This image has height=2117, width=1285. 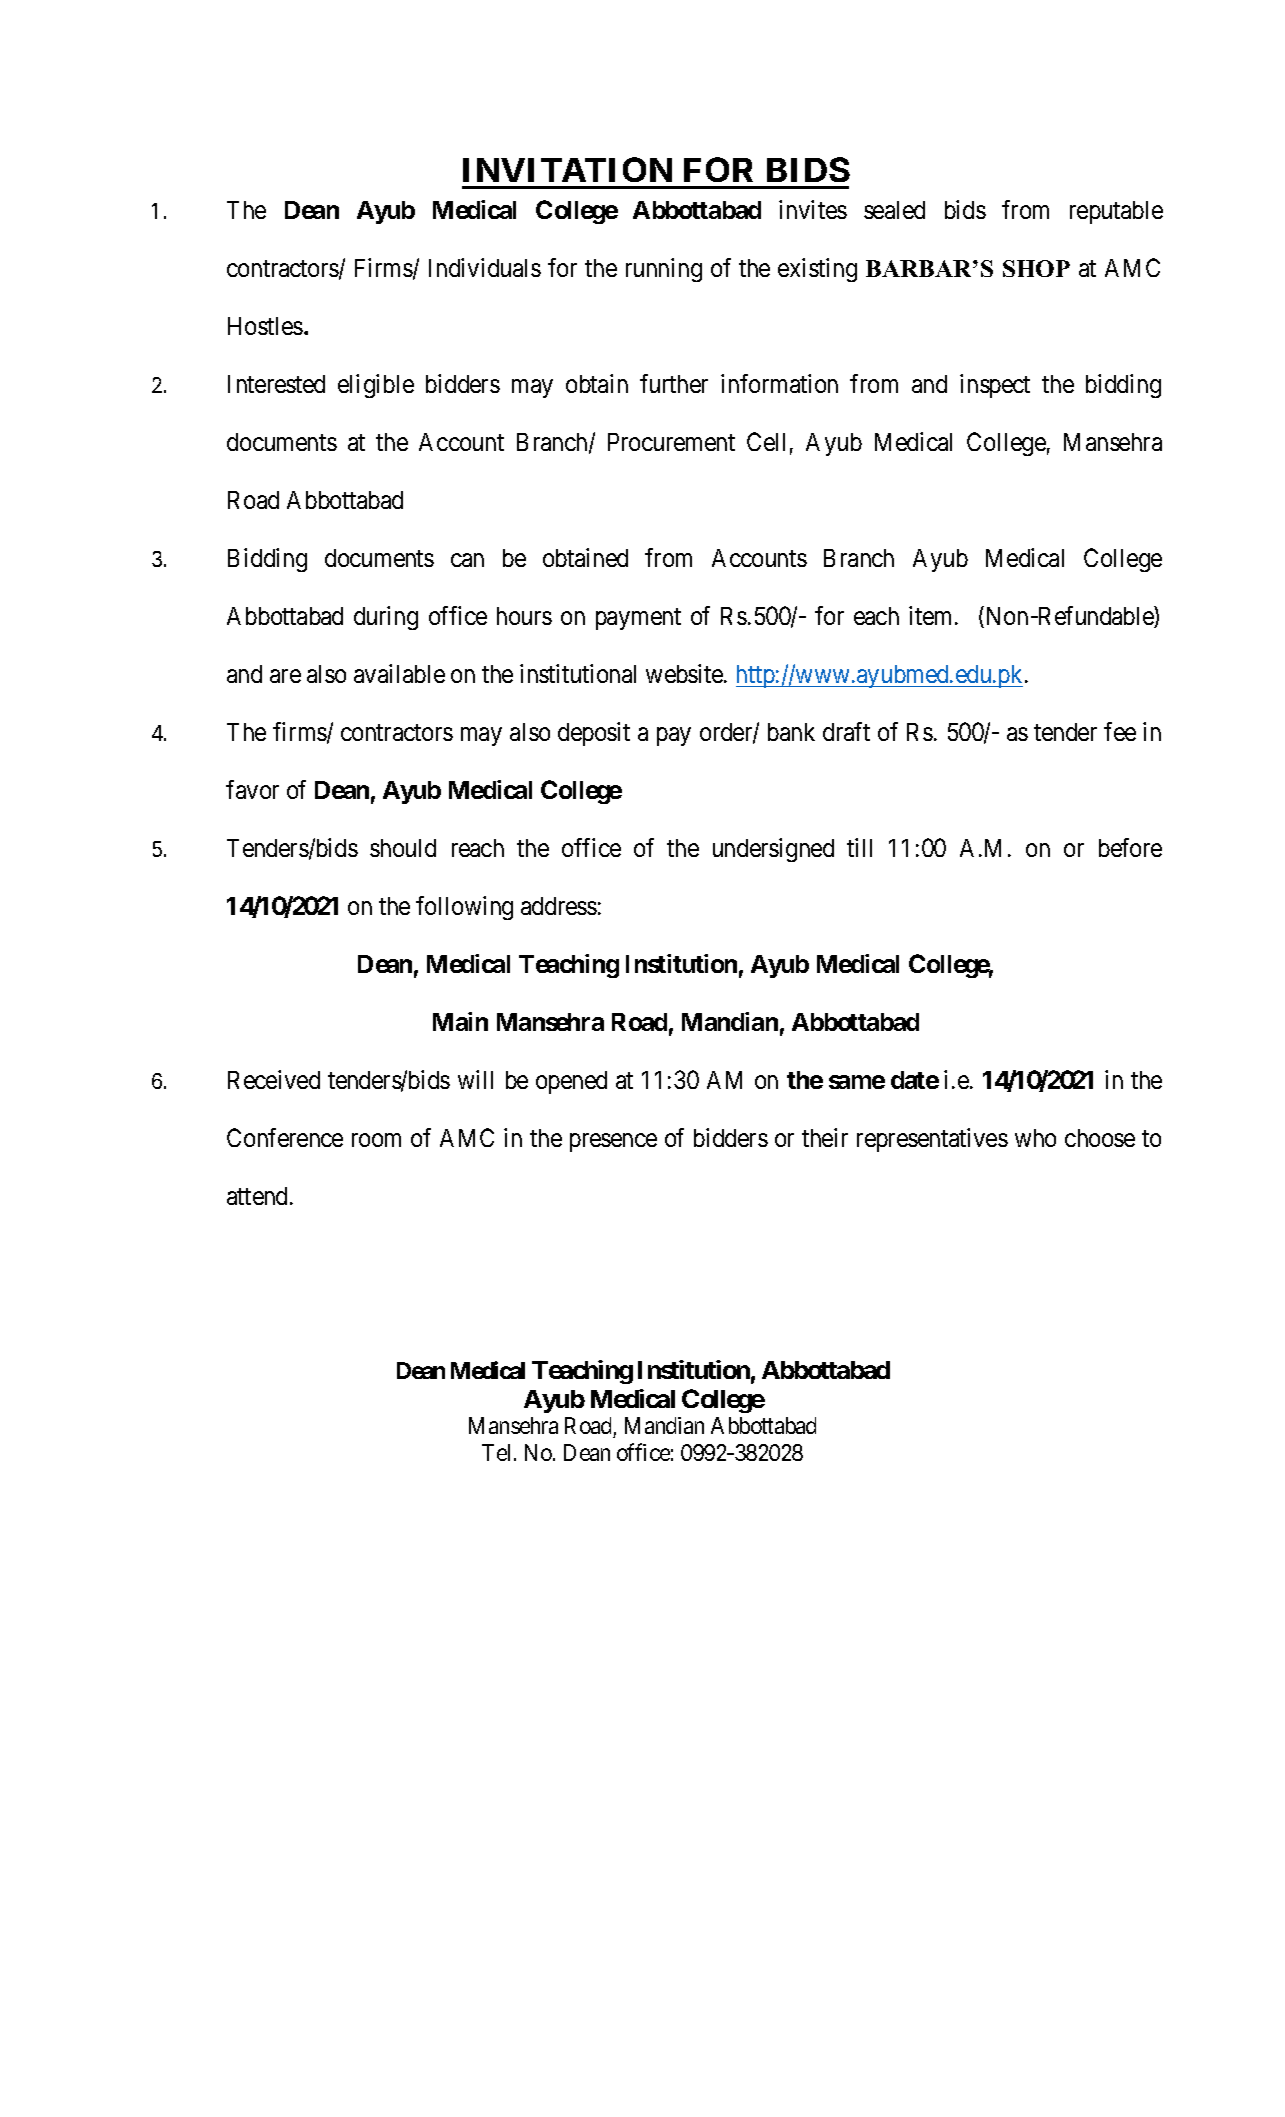 I want to click on Main, so click(x=460, y=1021).
